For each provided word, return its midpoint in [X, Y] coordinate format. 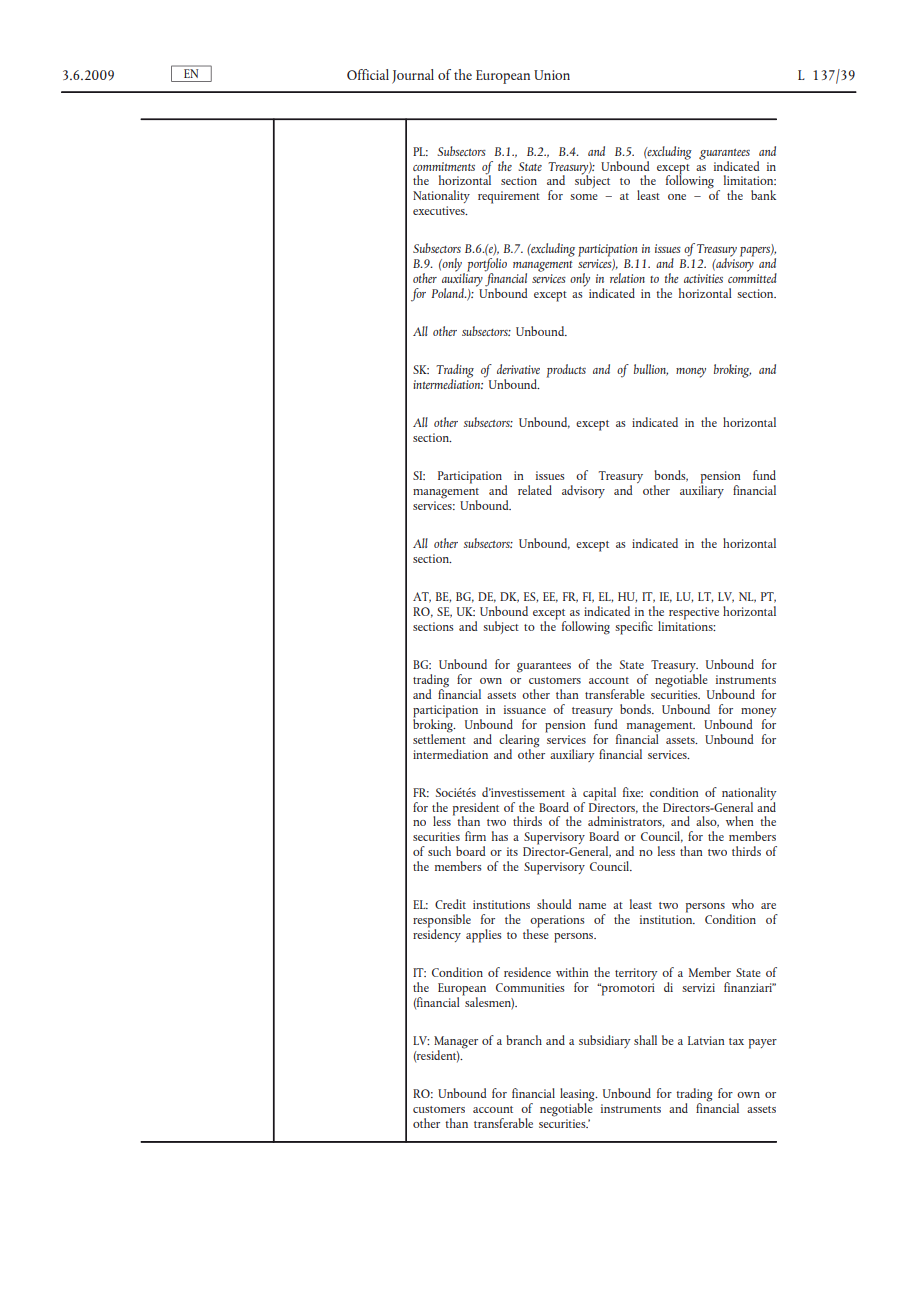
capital [599, 794]
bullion [651, 370]
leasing [578, 1096]
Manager [456, 1043]
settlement [439, 737]
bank [763, 195]
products [566, 371]
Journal [413, 76]
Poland [448, 293]
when [740, 821]
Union [552, 75]
